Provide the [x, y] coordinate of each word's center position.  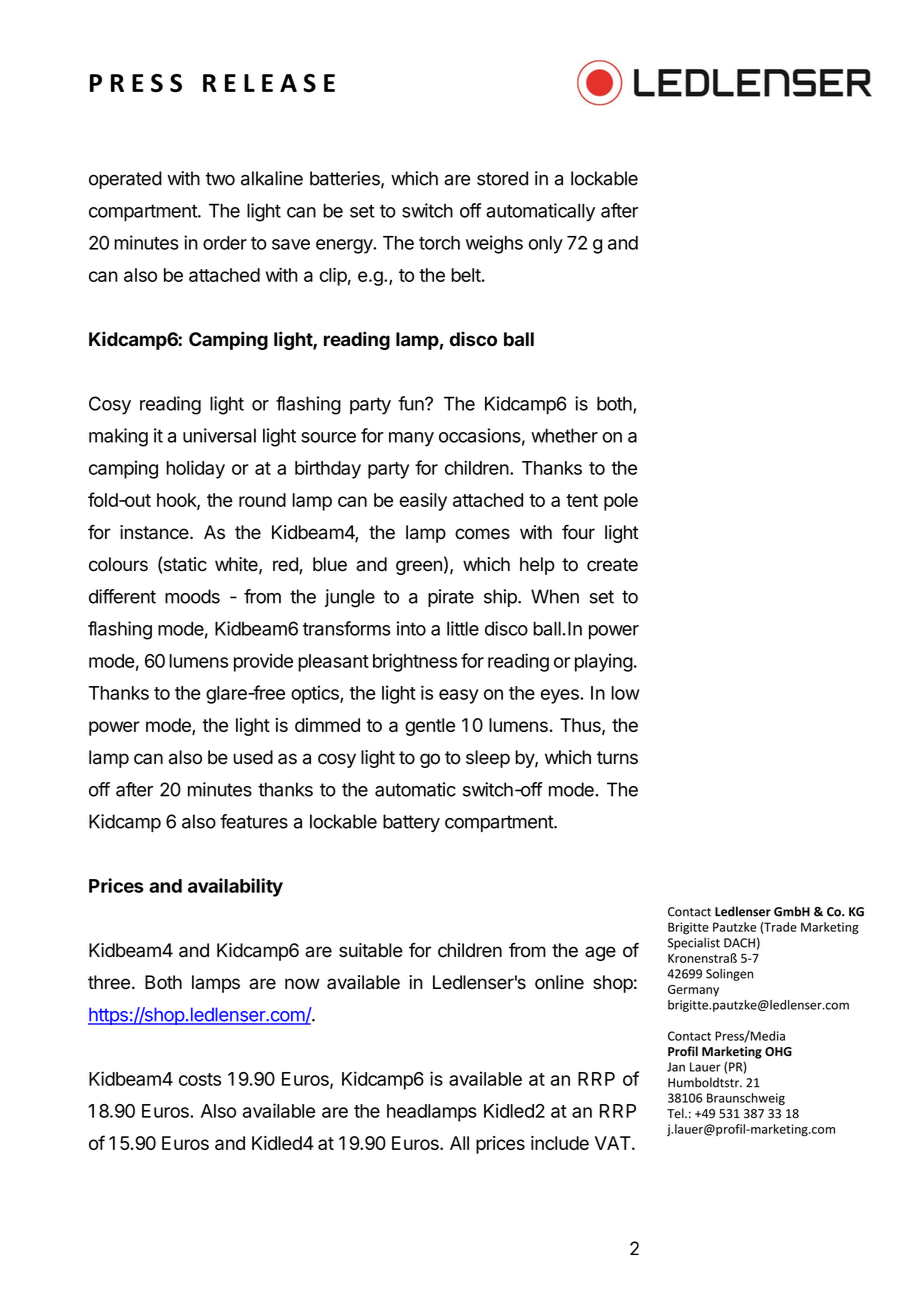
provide [263, 662]
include [560, 1143]
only [546, 245]
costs [200, 1079]
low [625, 693]
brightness [415, 662]
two [220, 179]
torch [439, 243]
